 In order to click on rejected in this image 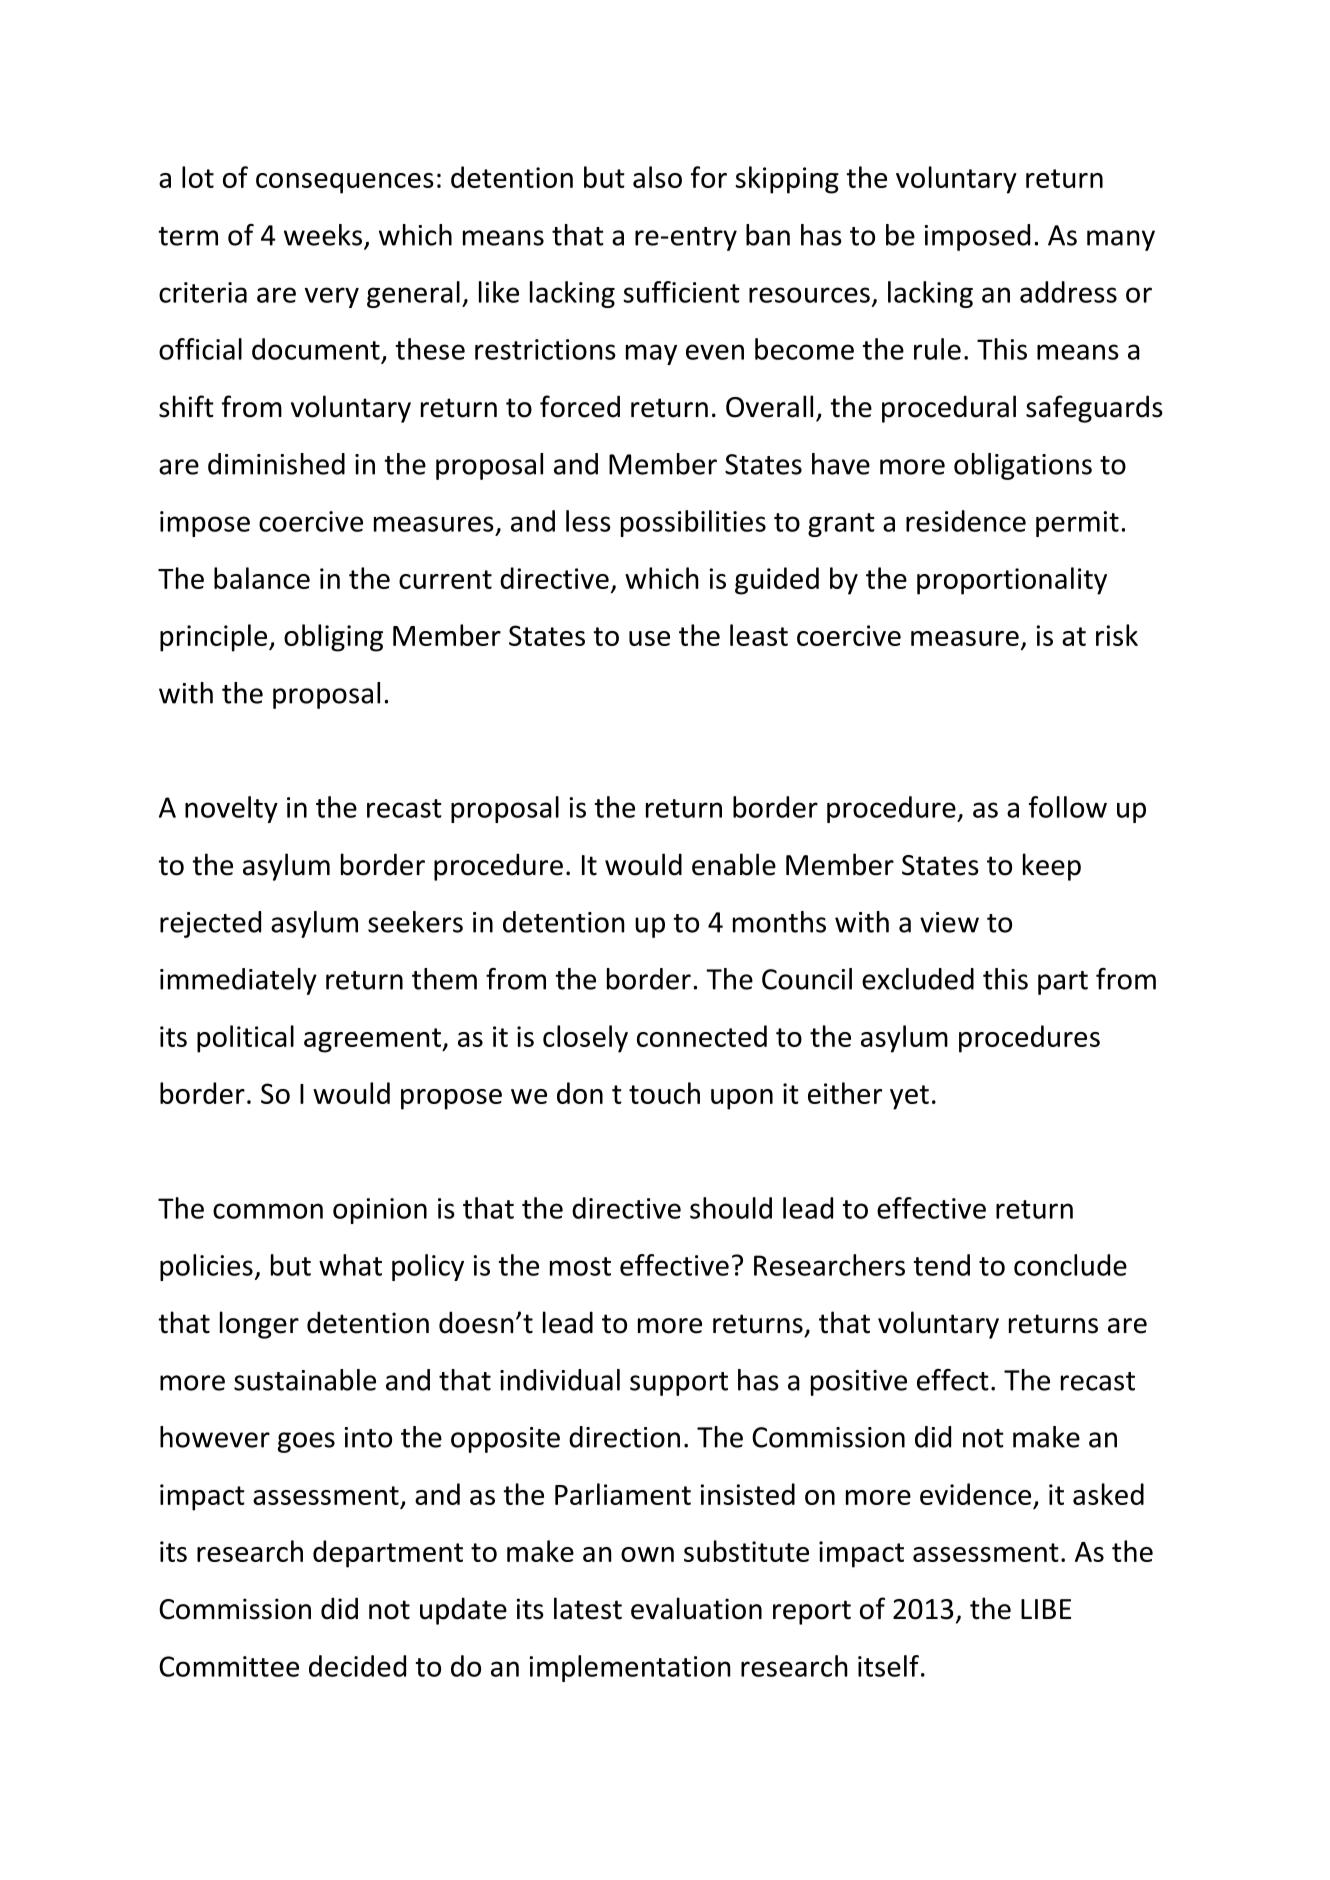, I will do `click(210, 924)`.
